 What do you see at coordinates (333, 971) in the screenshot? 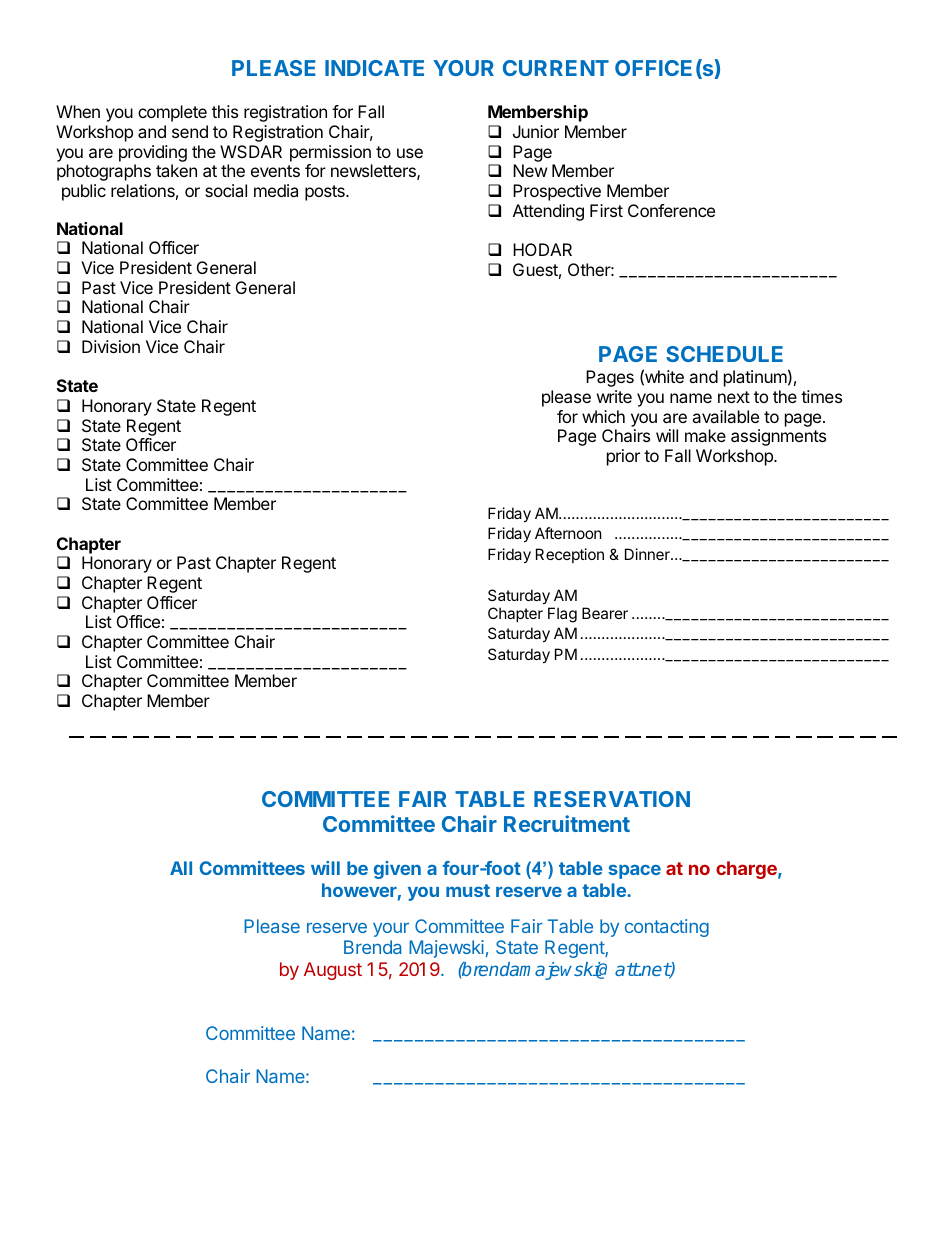
I see `August` at bounding box center [333, 971].
